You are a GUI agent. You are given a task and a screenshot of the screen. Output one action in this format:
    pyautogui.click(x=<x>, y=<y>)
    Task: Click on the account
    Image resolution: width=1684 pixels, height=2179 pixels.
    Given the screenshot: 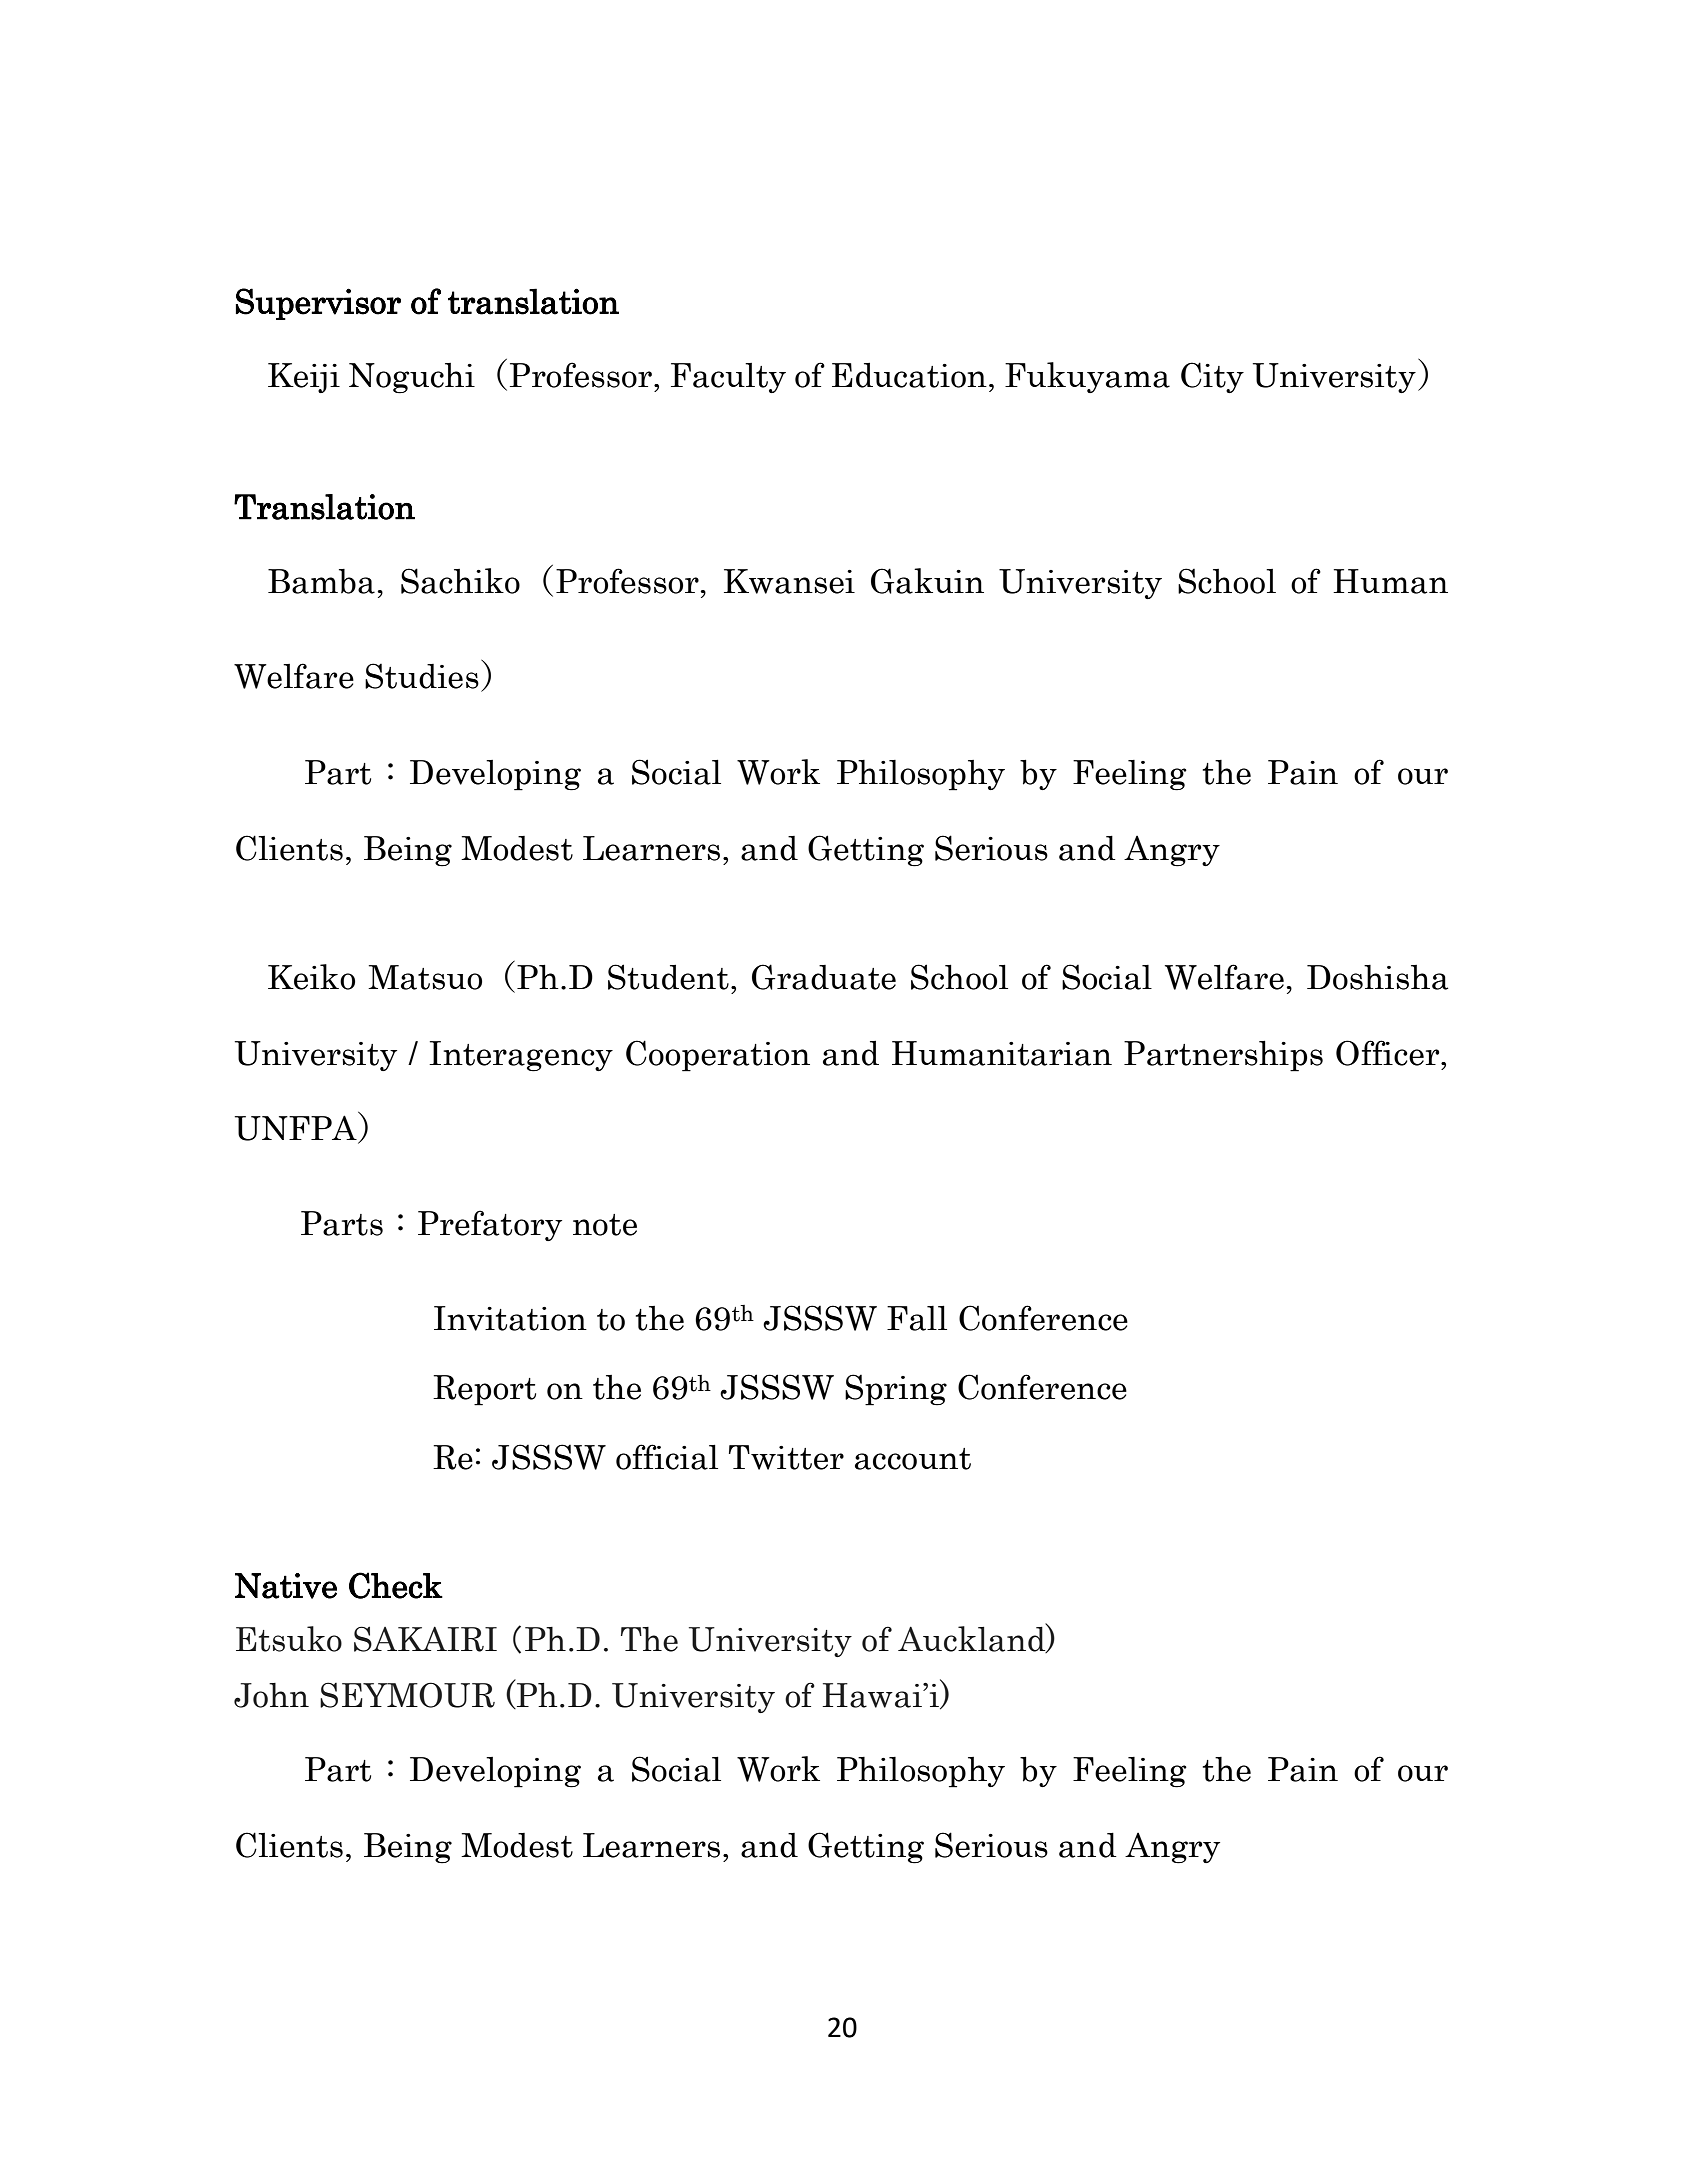 What is the action you would take?
    pyautogui.click(x=913, y=1459)
